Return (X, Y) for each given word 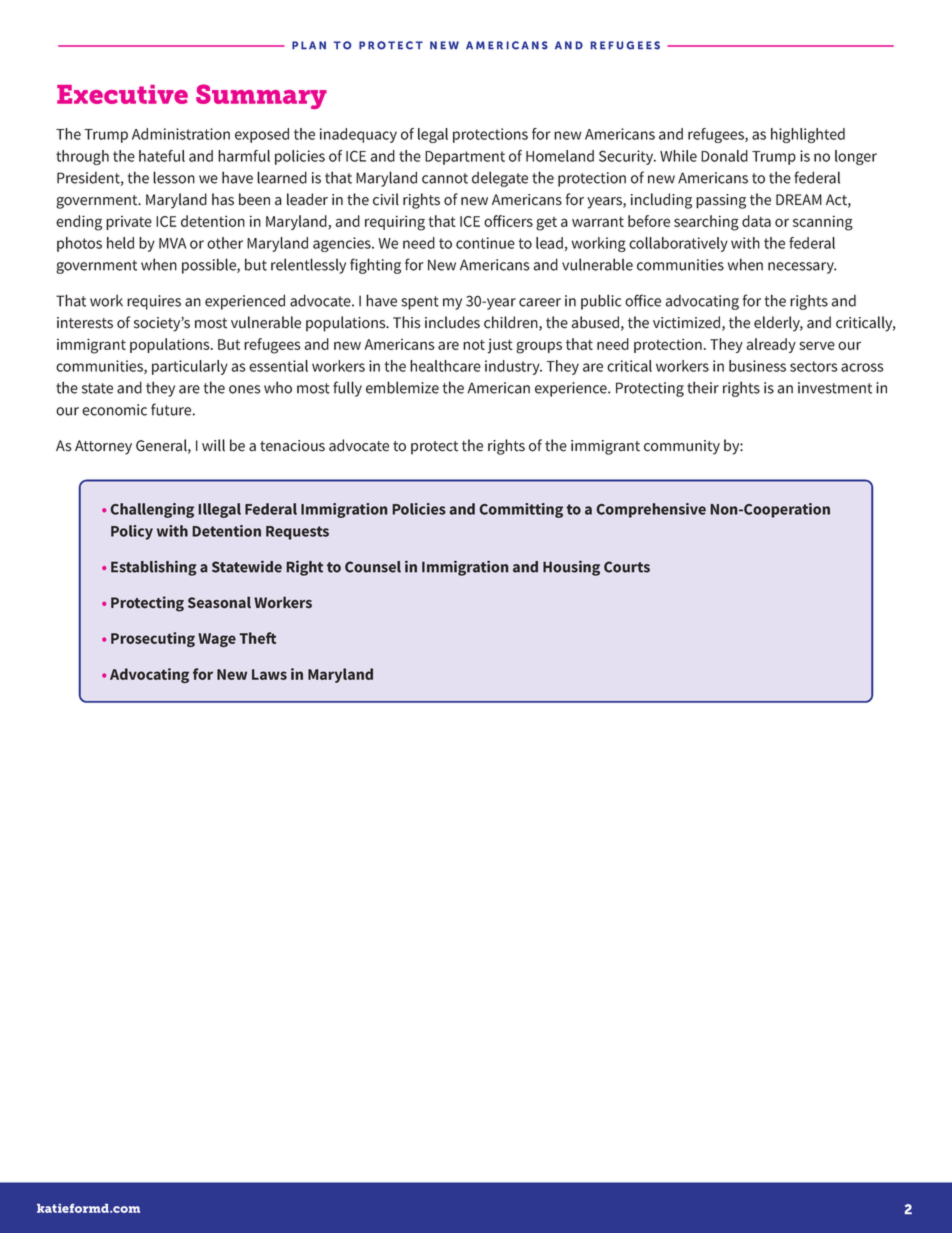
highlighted (808, 135)
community (682, 447)
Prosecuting (153, 639)
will (213, 445)
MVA (172, 243)
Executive (122, 94)
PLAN (309, 45)
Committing (521, 510)
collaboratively (678, 244)
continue (485, 243)
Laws (269, 674)
